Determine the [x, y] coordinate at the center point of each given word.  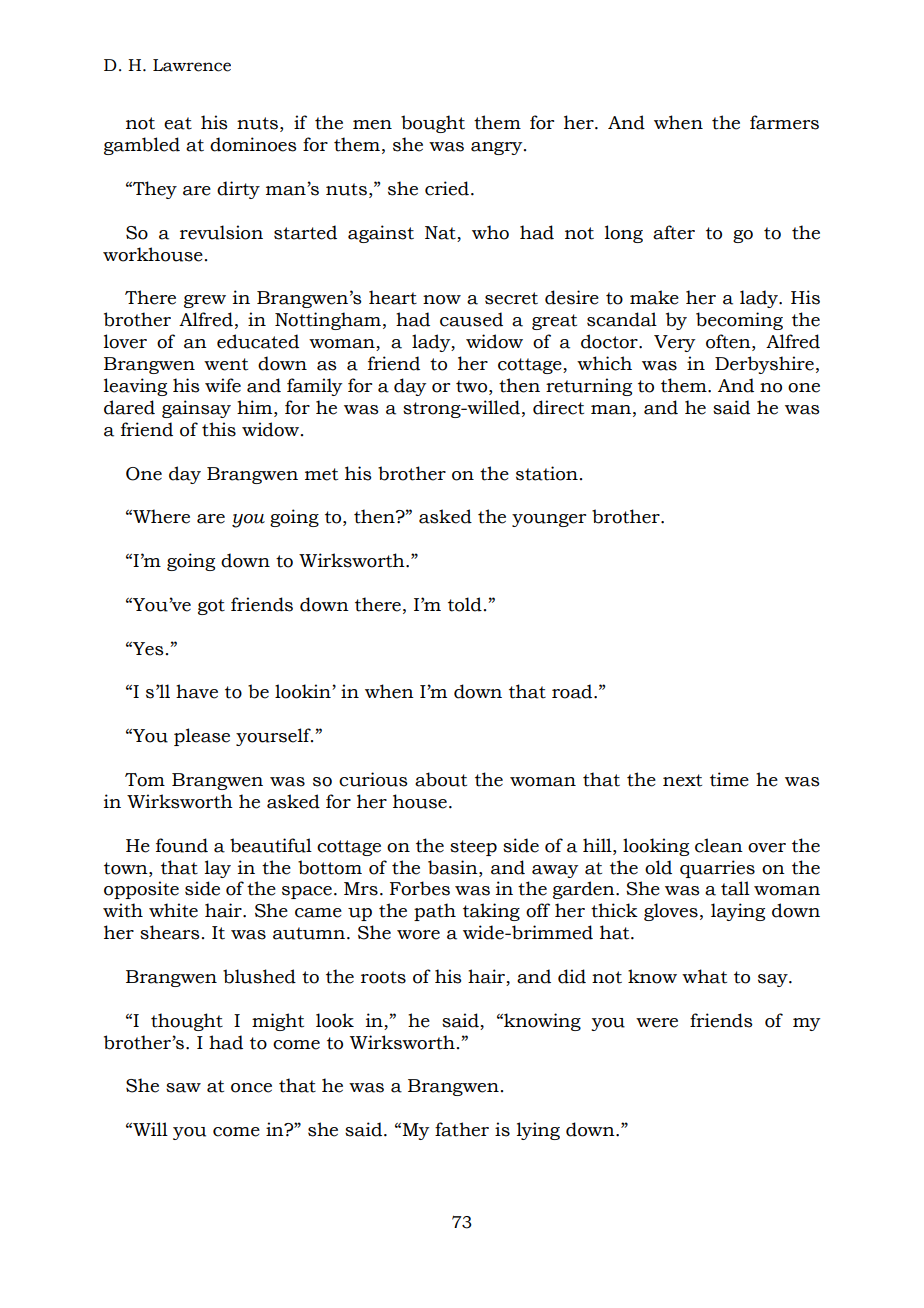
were [657, 1023]
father [462, 1129]
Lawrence [192, 65]
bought [433, 124]
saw [183, 1088]
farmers [784, 122]
